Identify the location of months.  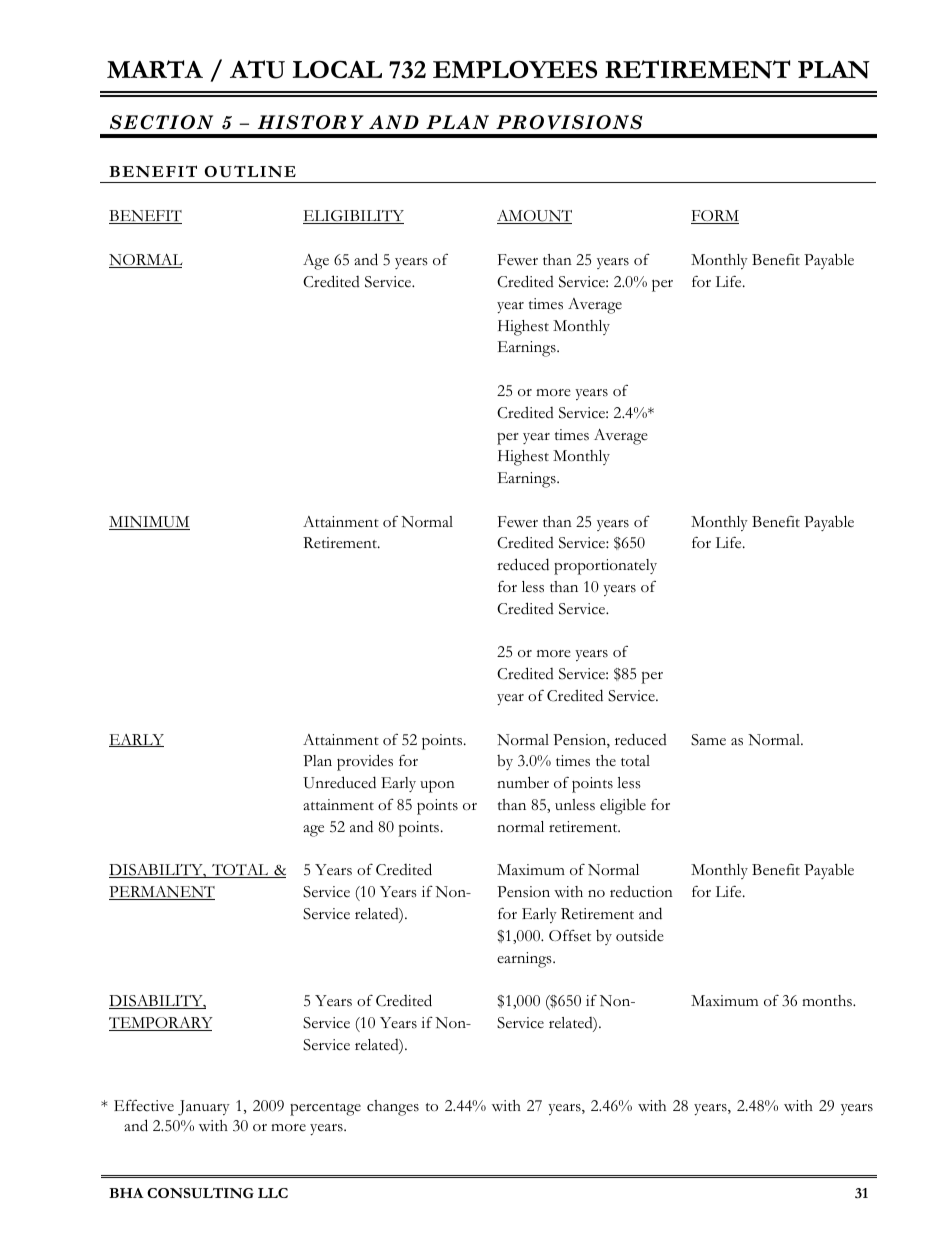
(828, 1001).
